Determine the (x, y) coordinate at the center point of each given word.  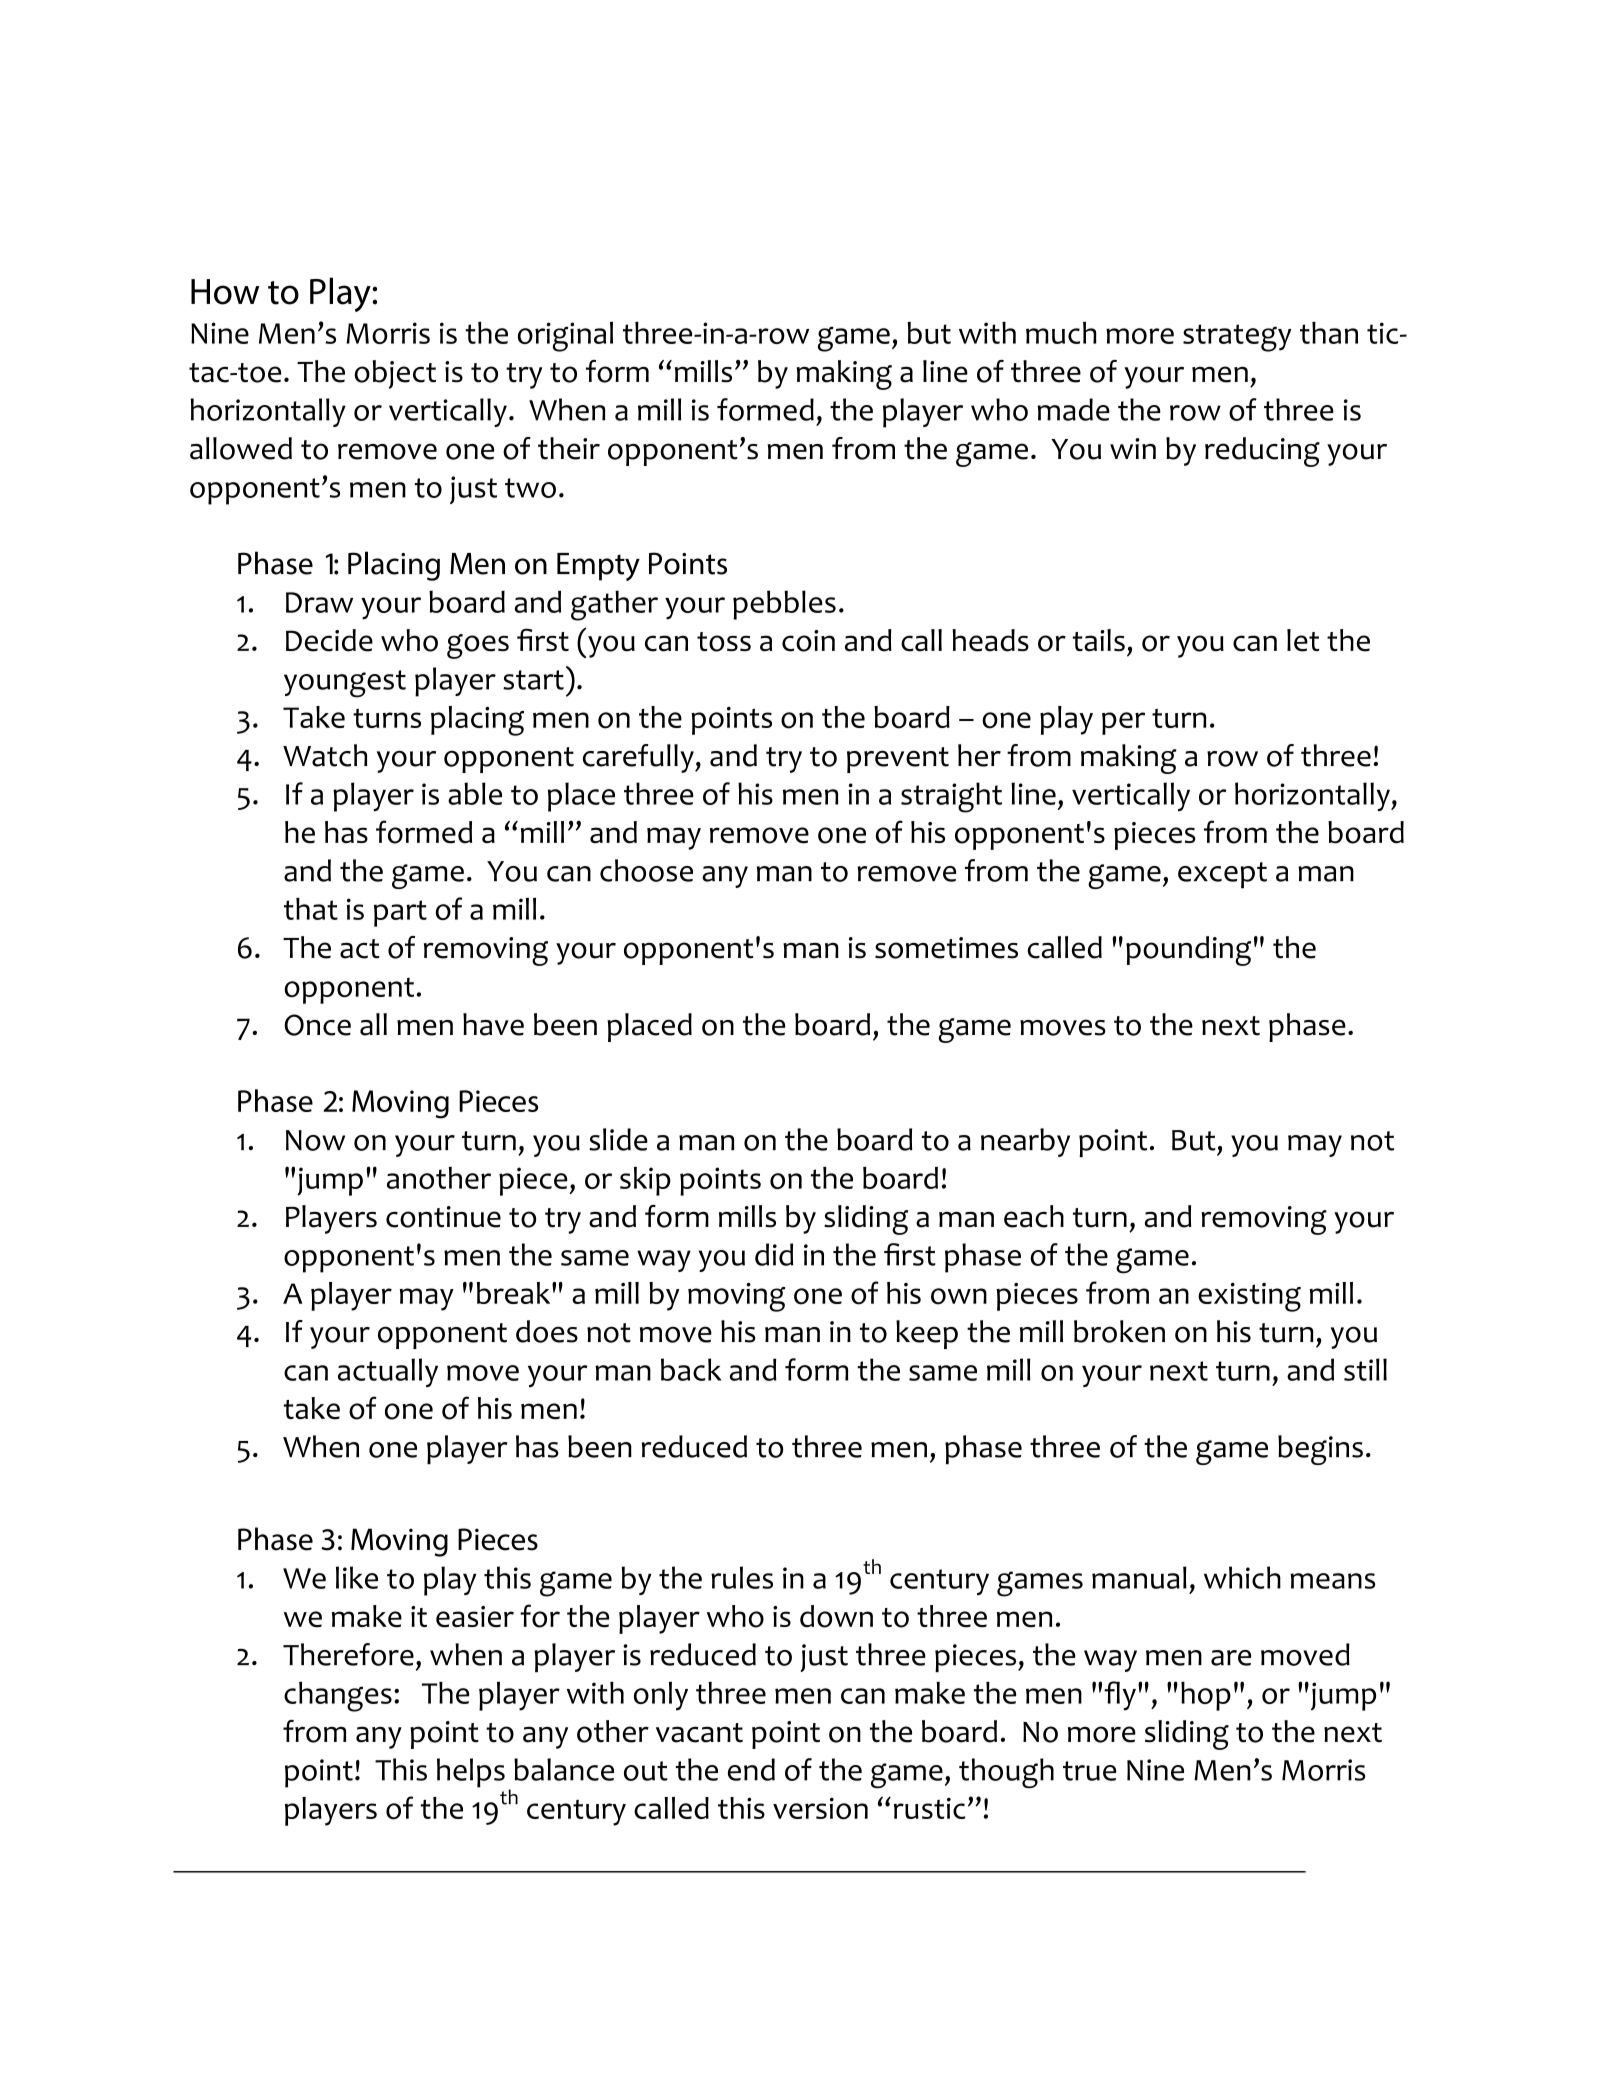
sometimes (946, 948)
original (565, 336)
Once (317, 1025)
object (395, 374)
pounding (1188, 951)
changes (338, 1696)
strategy (1237, 338)
